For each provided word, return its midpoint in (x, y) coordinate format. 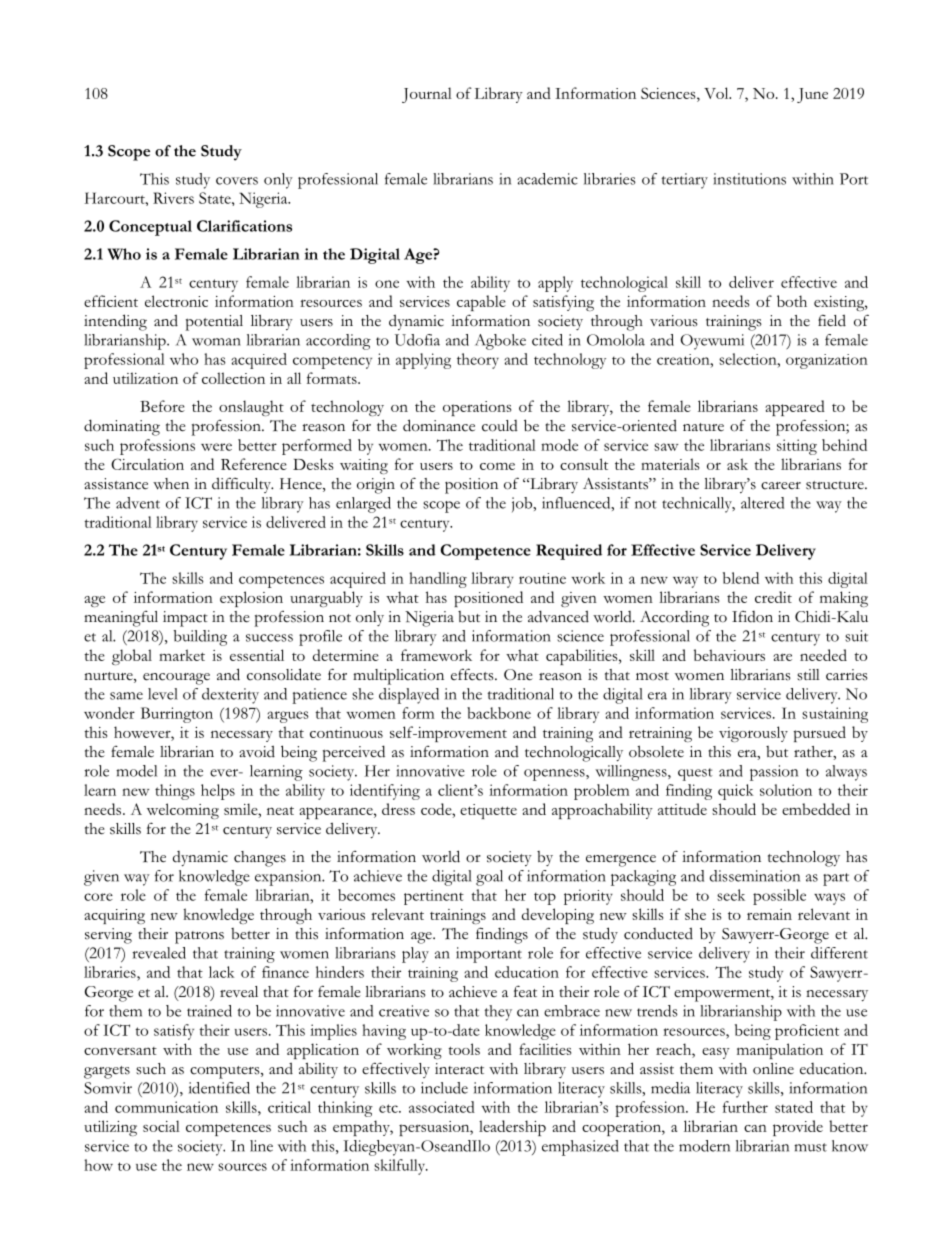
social (161, 1126)
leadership (512, 1128)
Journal (427, 95)
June (812, 95)
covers (237, 181)
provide (798, 1128)
